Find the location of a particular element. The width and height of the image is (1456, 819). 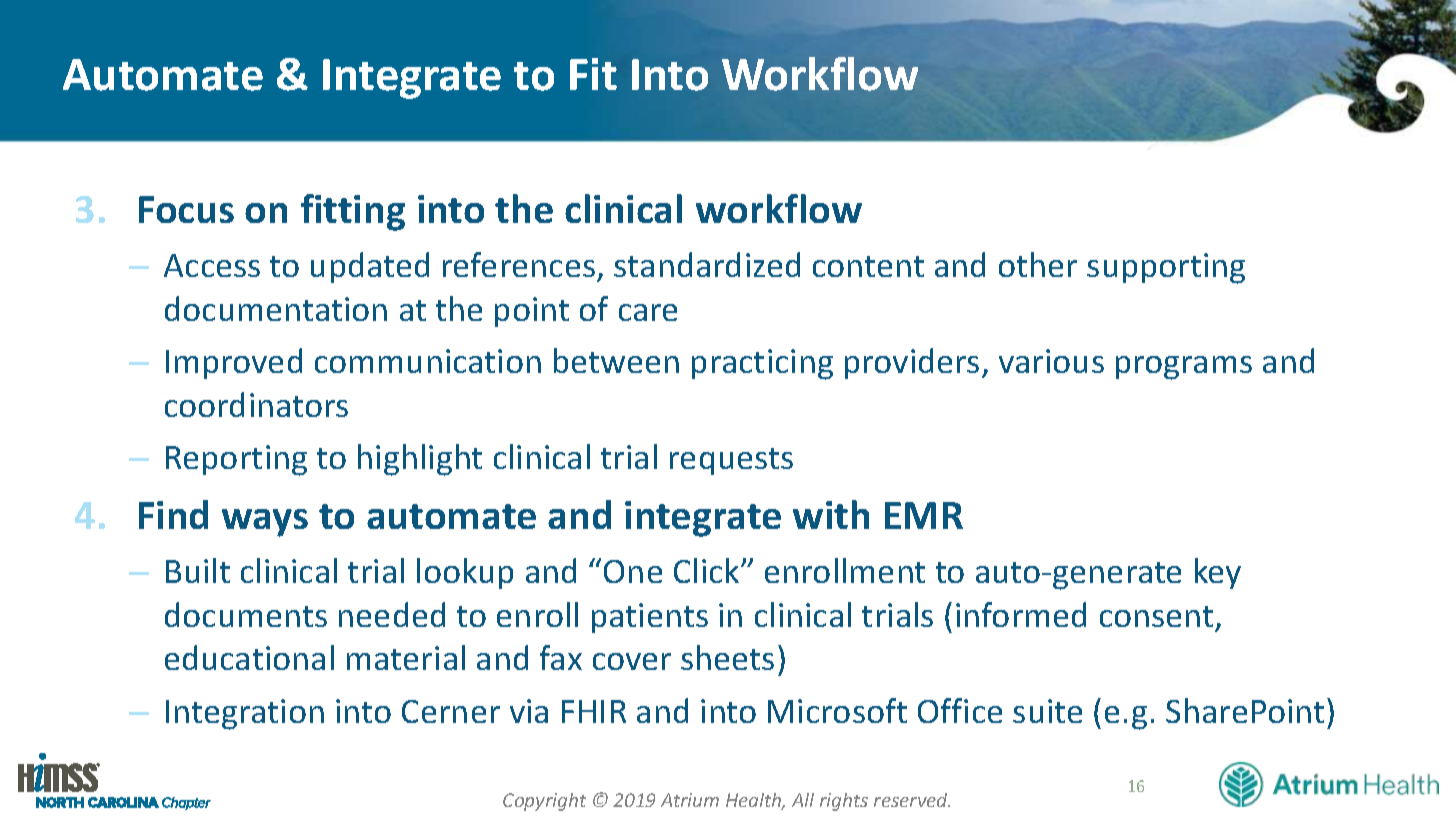

Atrium is located at coordinates (690, 800).
